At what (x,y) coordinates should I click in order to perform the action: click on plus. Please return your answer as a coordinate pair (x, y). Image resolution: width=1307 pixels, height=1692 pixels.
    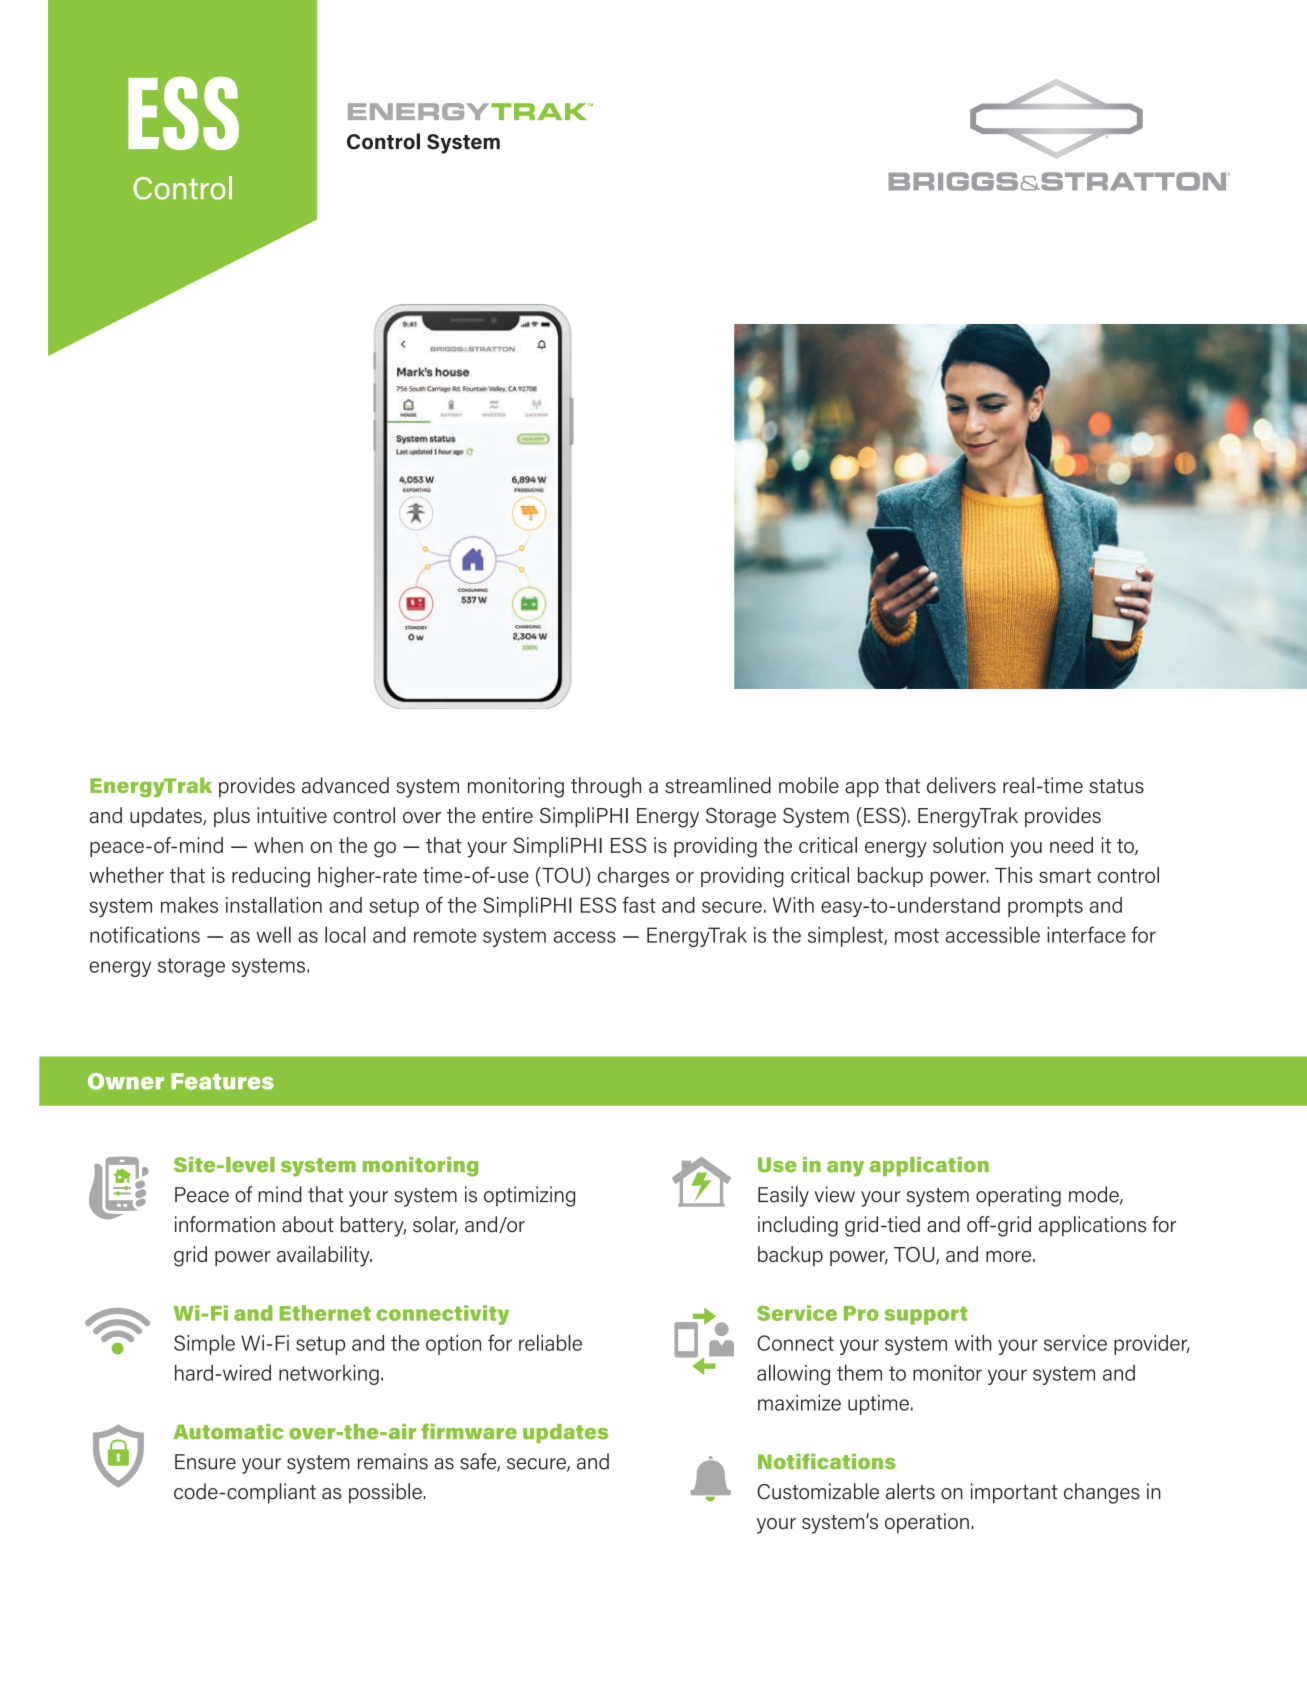
    Looking at the image, I should click on (232, 817).
